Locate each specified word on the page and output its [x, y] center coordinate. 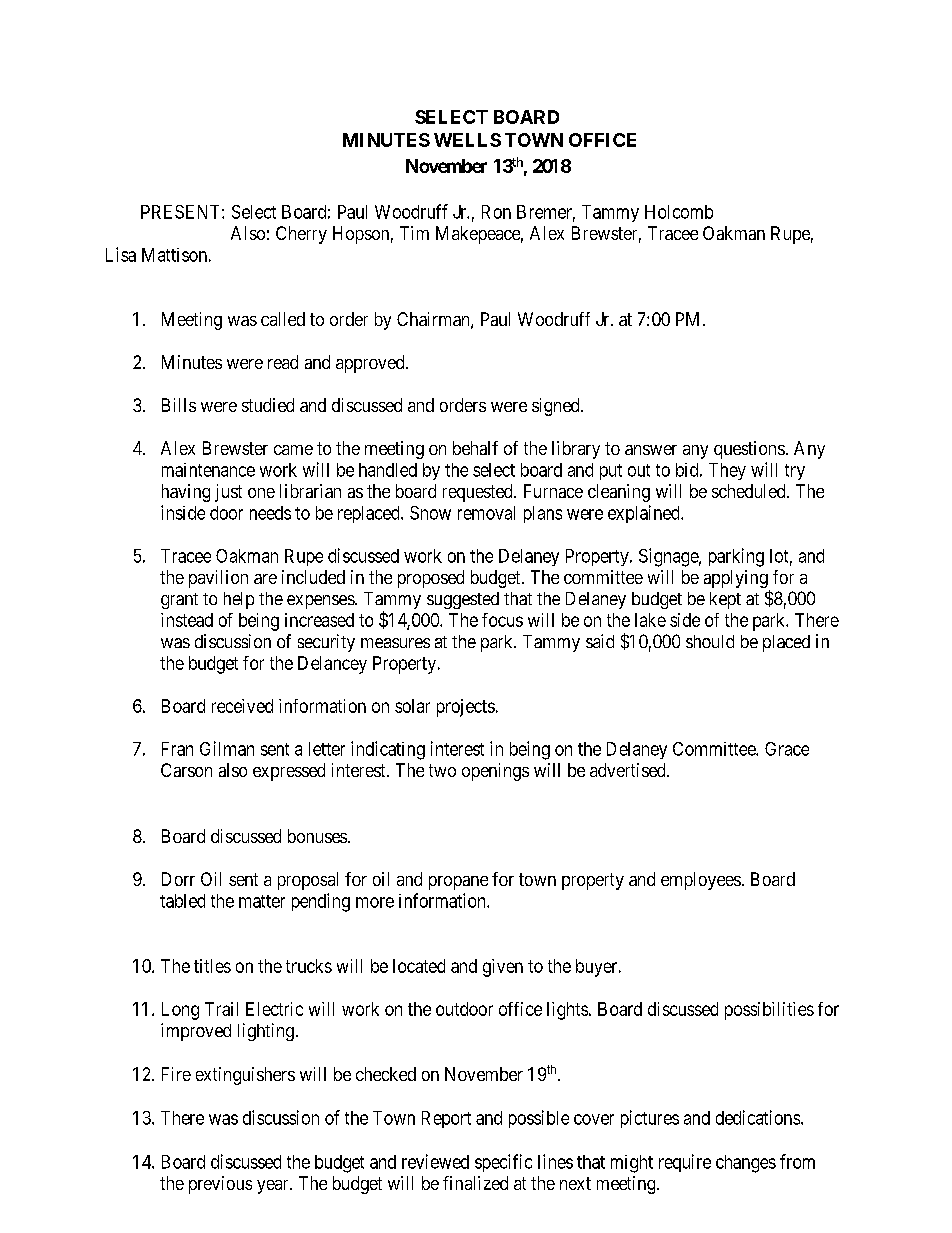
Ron [496, 212]
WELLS [467, 140]
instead [187, 620]
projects [466, 708]
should [710, 641]
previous [220, 1185]
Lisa [121, 254]
